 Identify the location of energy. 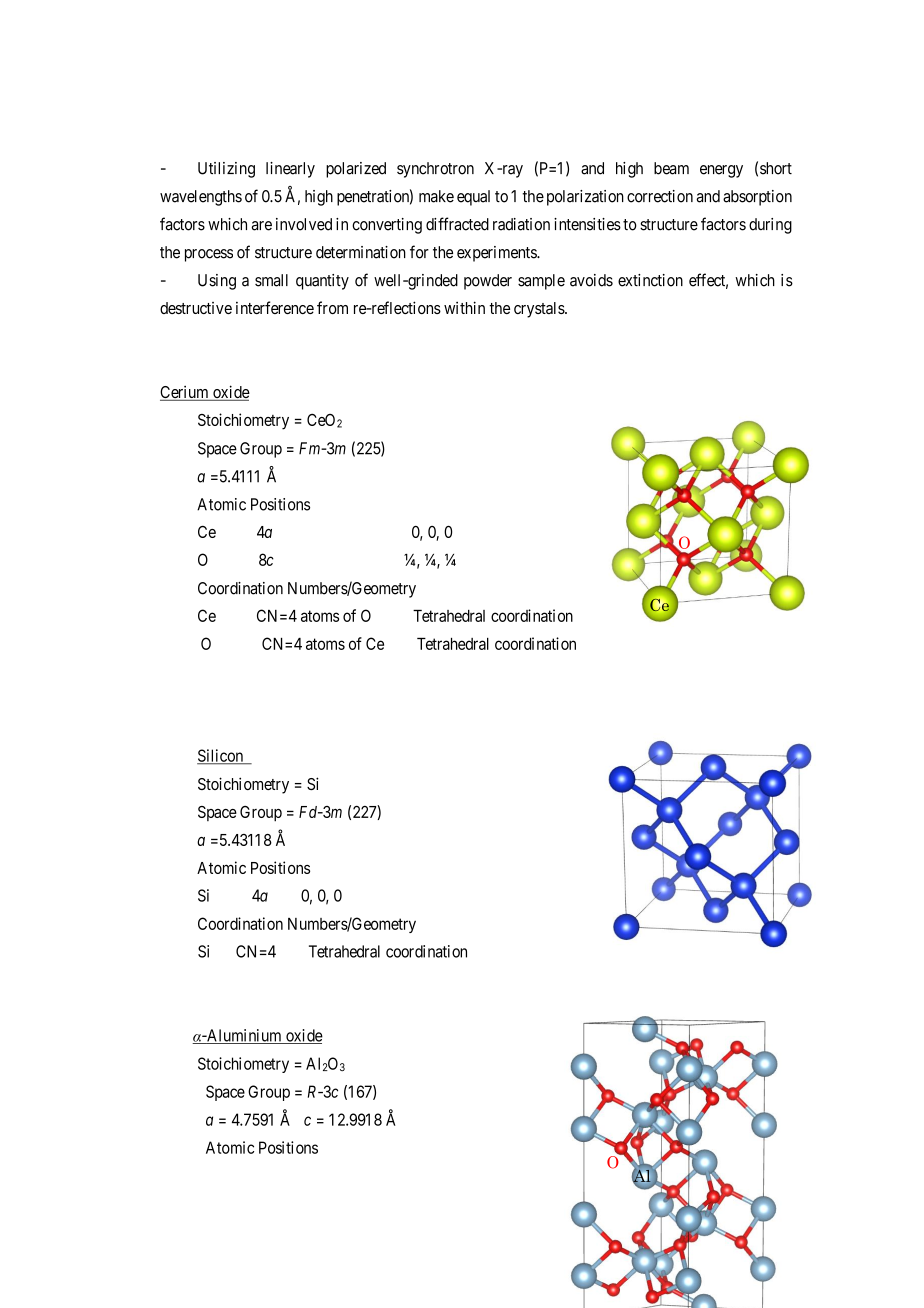
(721, 171).
